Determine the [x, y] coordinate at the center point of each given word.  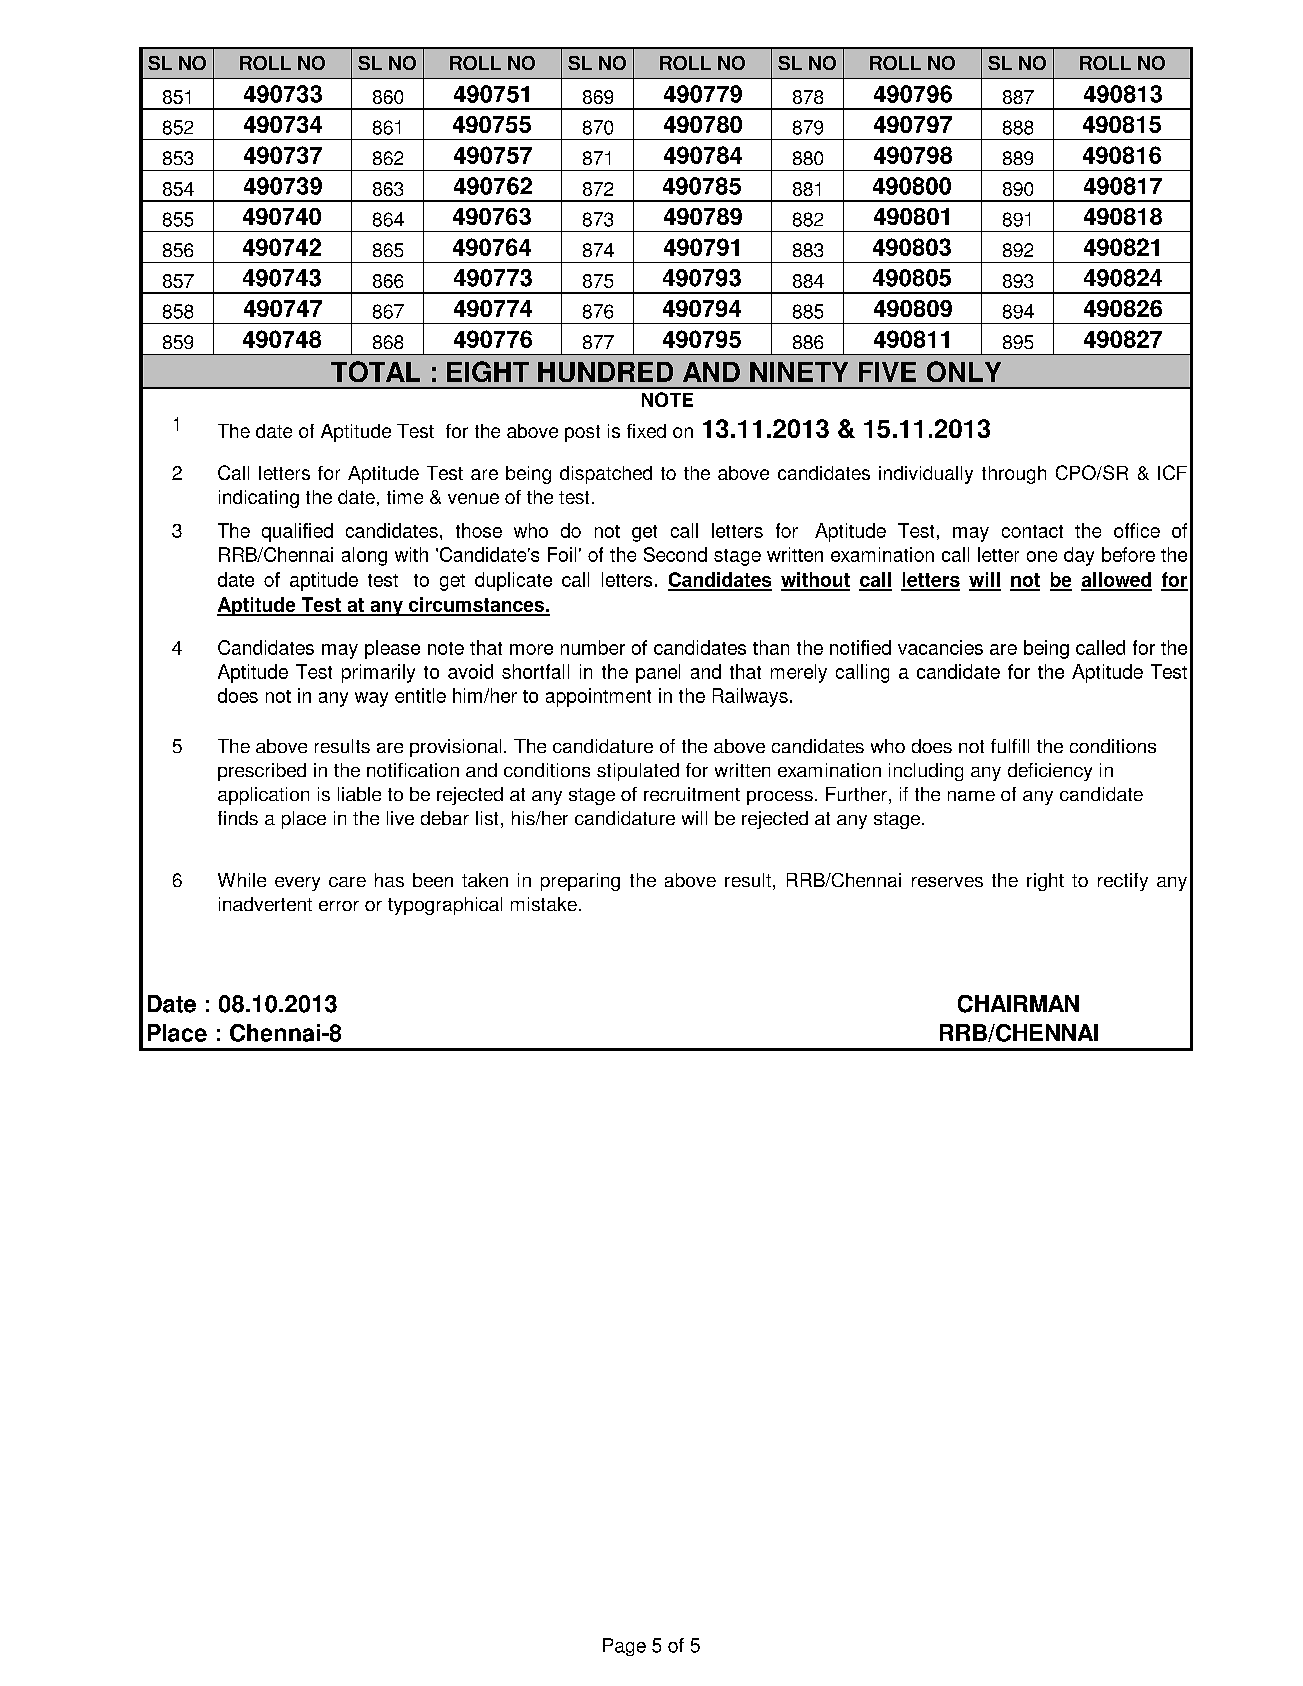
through [1014, 475]
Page [624, 1647]
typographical [445, 906]
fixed [646, 431]
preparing [580, 882]
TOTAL [375, 371]
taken [485, 880]
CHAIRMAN [1018, 1004]
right [1045, 882]
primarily [378, 673]
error [339, 906]
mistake [544, 904]
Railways [750, 697]
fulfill [1010, 746]
